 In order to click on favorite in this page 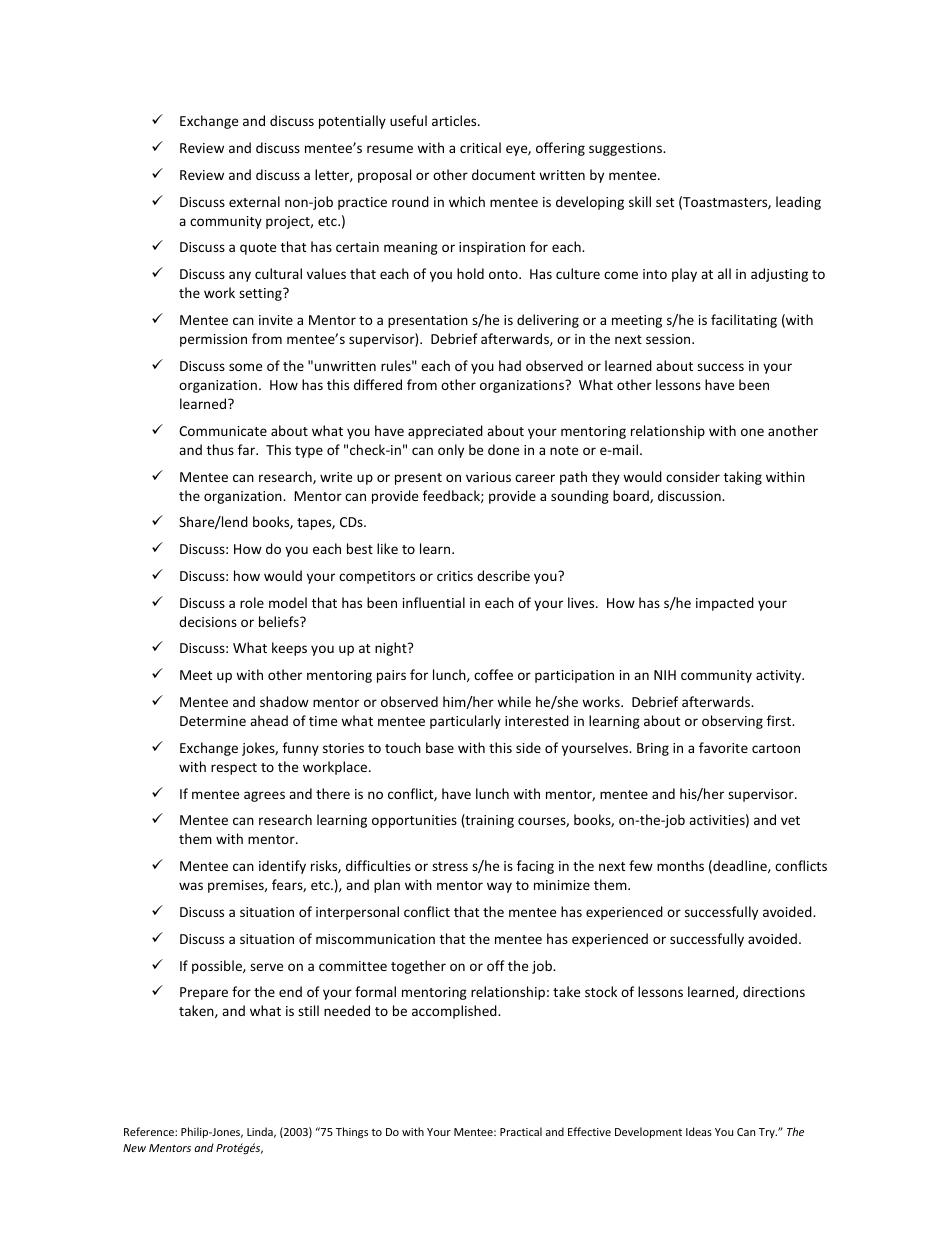, I will do `click(723, 747)`.
